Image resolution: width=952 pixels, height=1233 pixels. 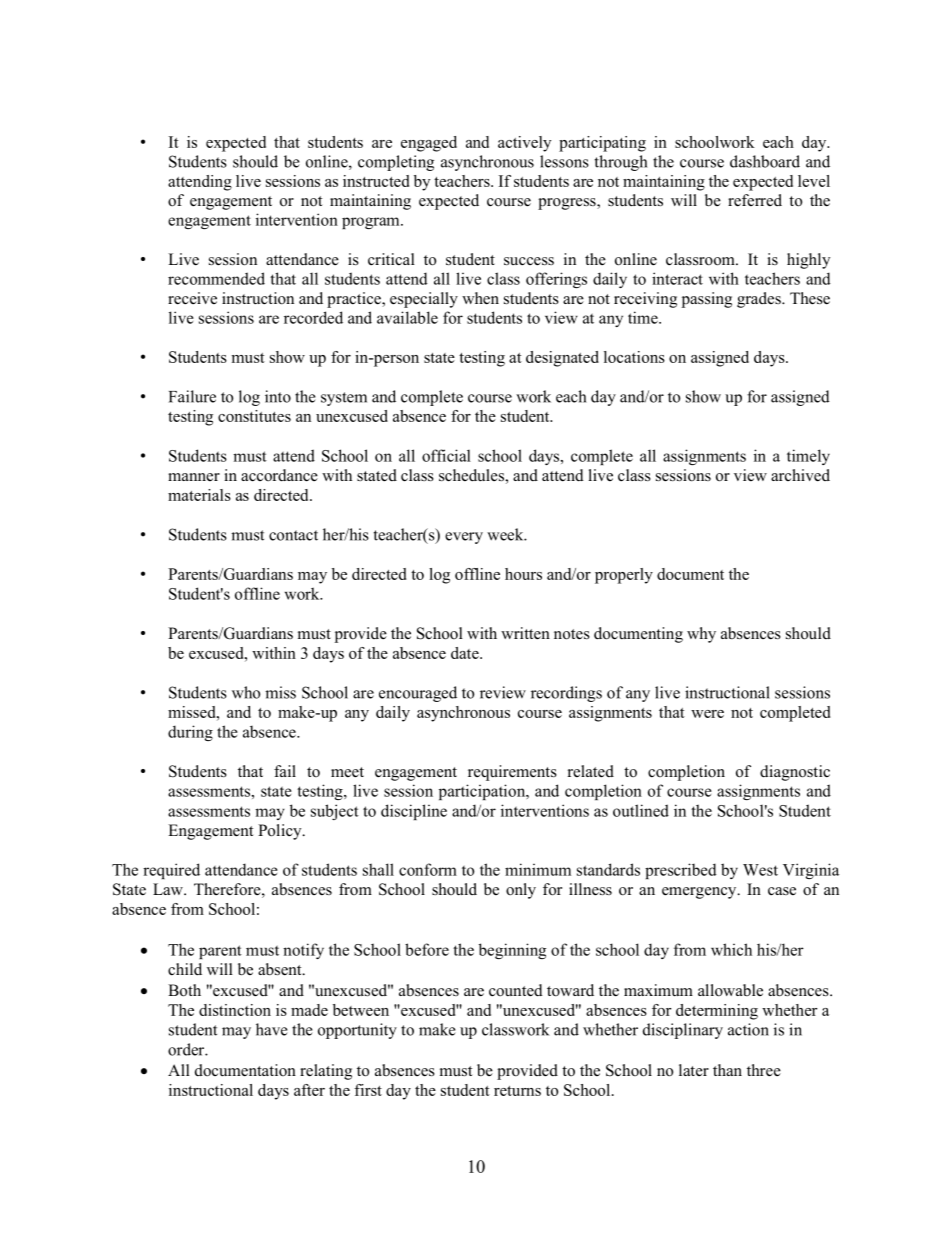 I want to click on during, so click(x=190, y=733).
